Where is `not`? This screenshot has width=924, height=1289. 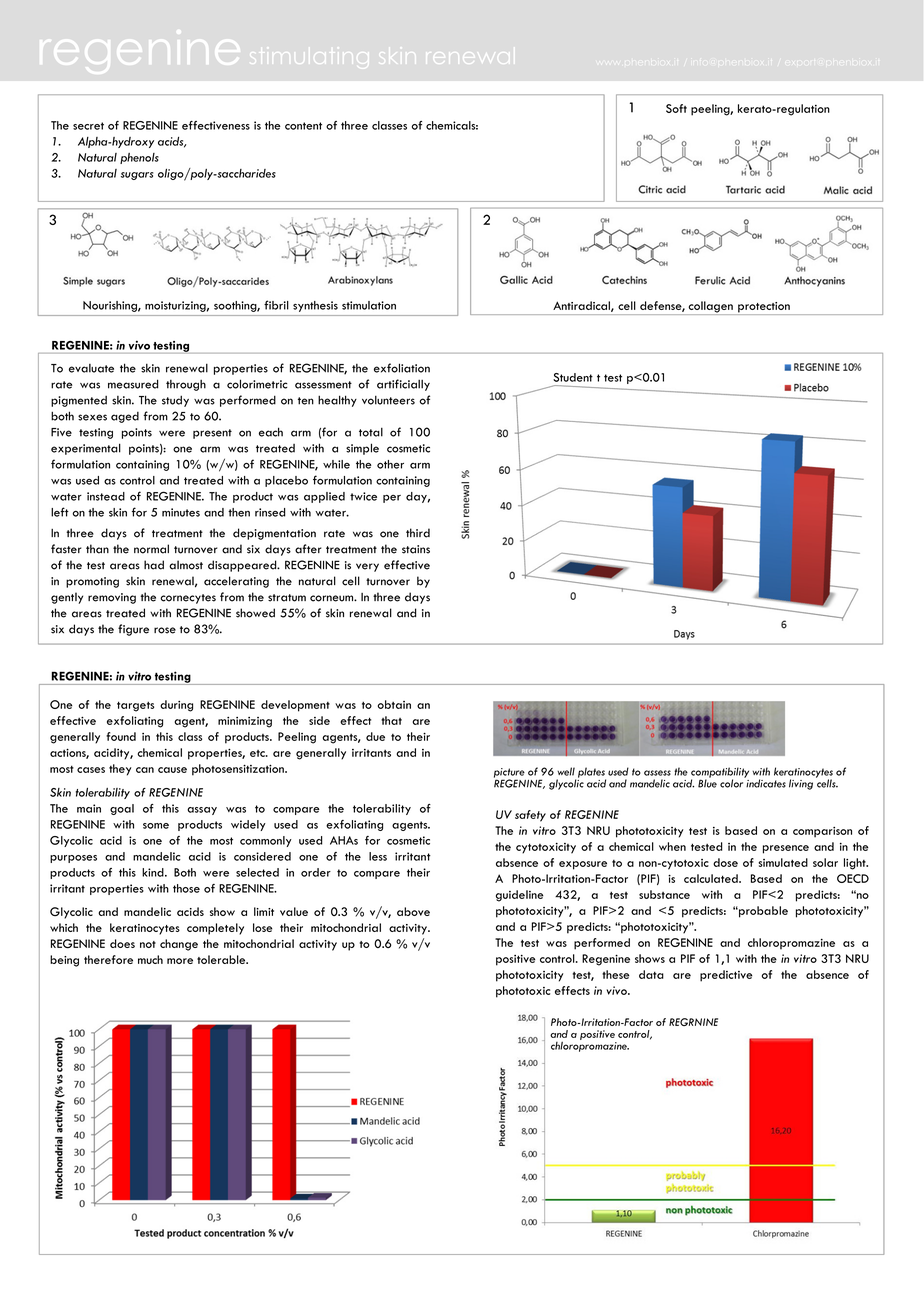
not is located at coordinates (148, 944).
